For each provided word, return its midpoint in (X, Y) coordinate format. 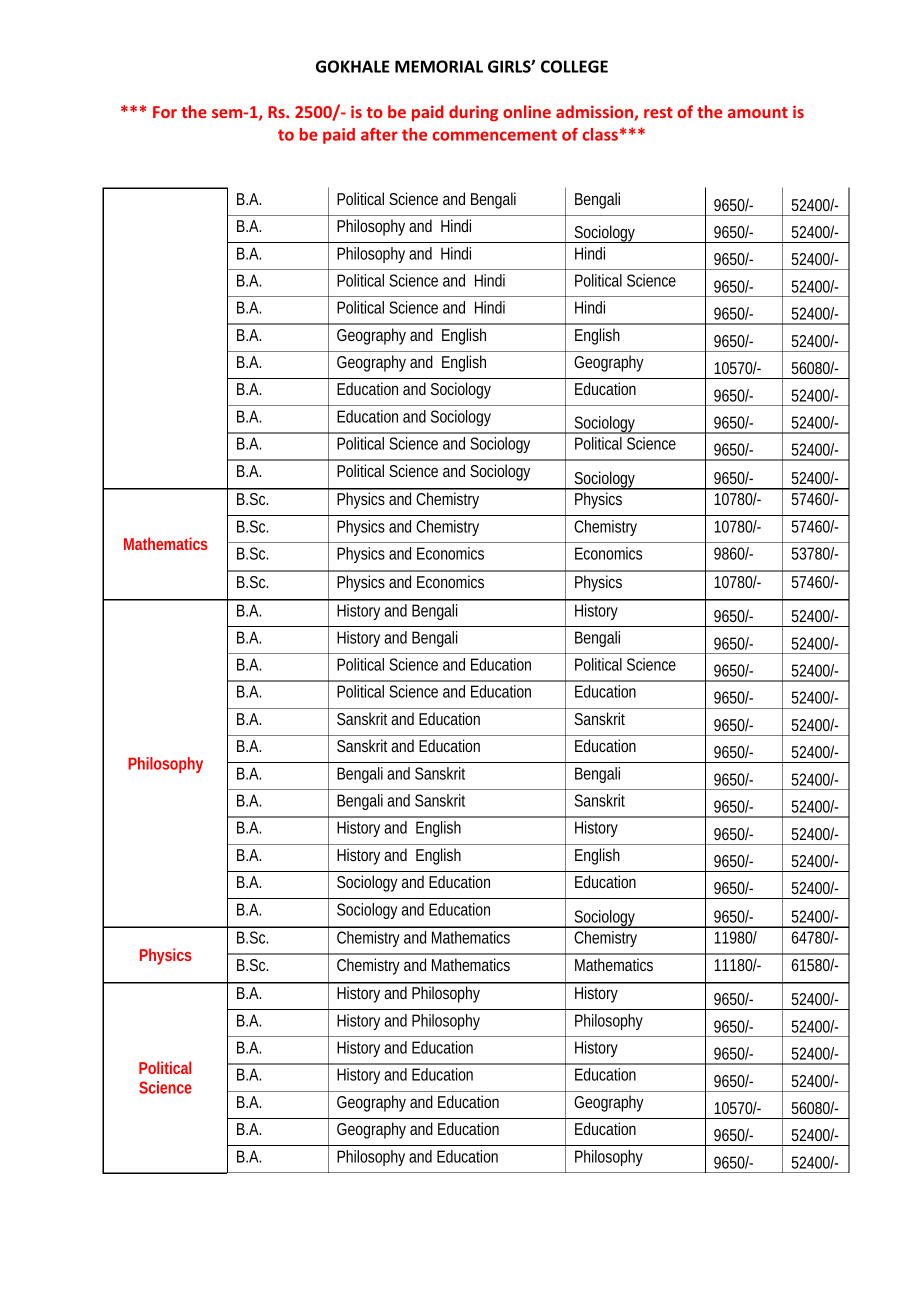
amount (758, 112)
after (379, 134)
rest (658, 112)
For (165, 112)
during (473, 113)
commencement (494, 135)
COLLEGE (574, 66)
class (600, 134)
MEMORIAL (439, 66)
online (527, 111)
